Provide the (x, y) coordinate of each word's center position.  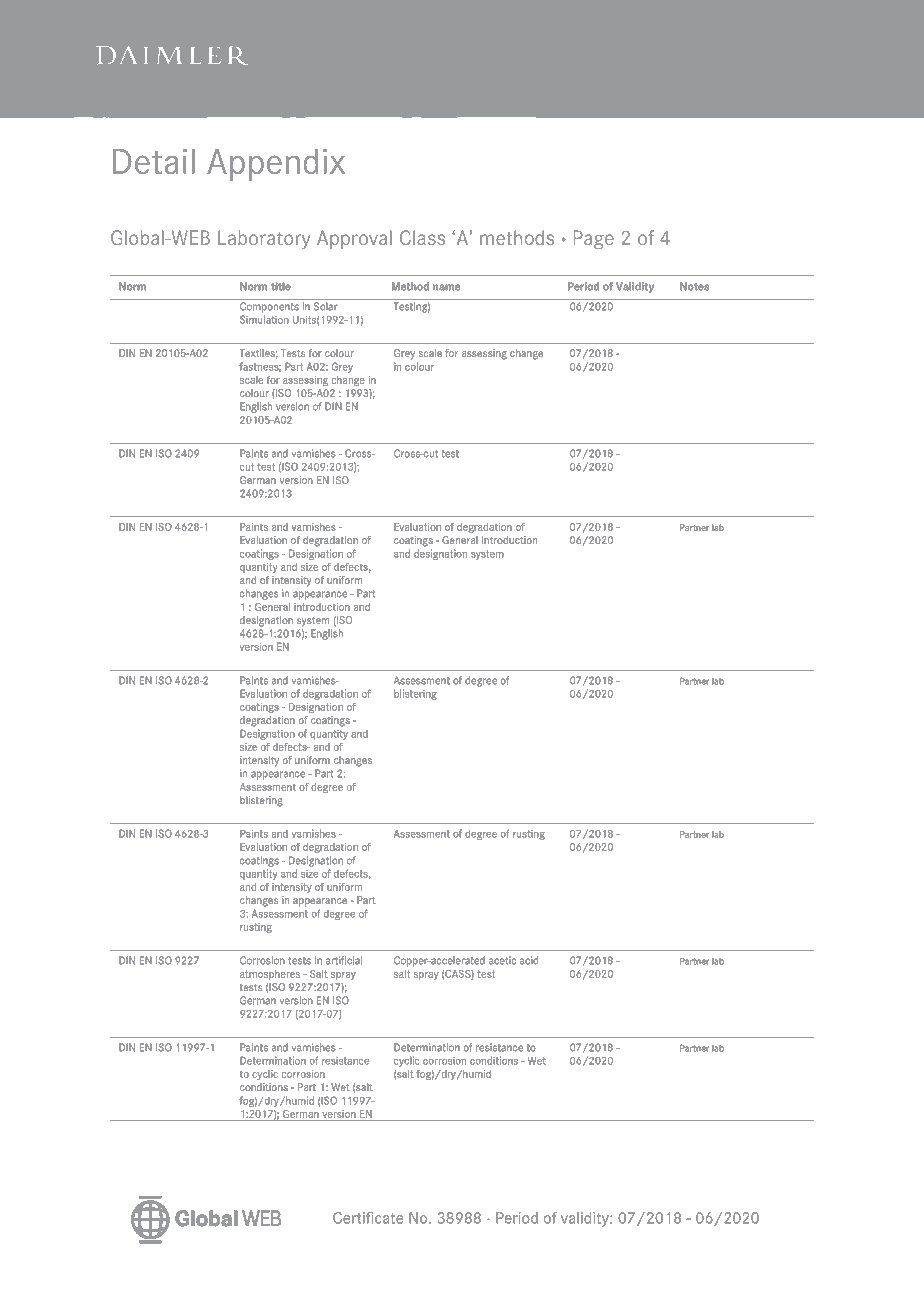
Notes (694, 286)
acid (529, 960)
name (446, 287)
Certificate (368, 1218)
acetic (502, 960)
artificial (344, 960)
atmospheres (270, 975)
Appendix (276, 165)
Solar (326, 306)
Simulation (264, 319)
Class (422, 237)
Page (594, 240)
